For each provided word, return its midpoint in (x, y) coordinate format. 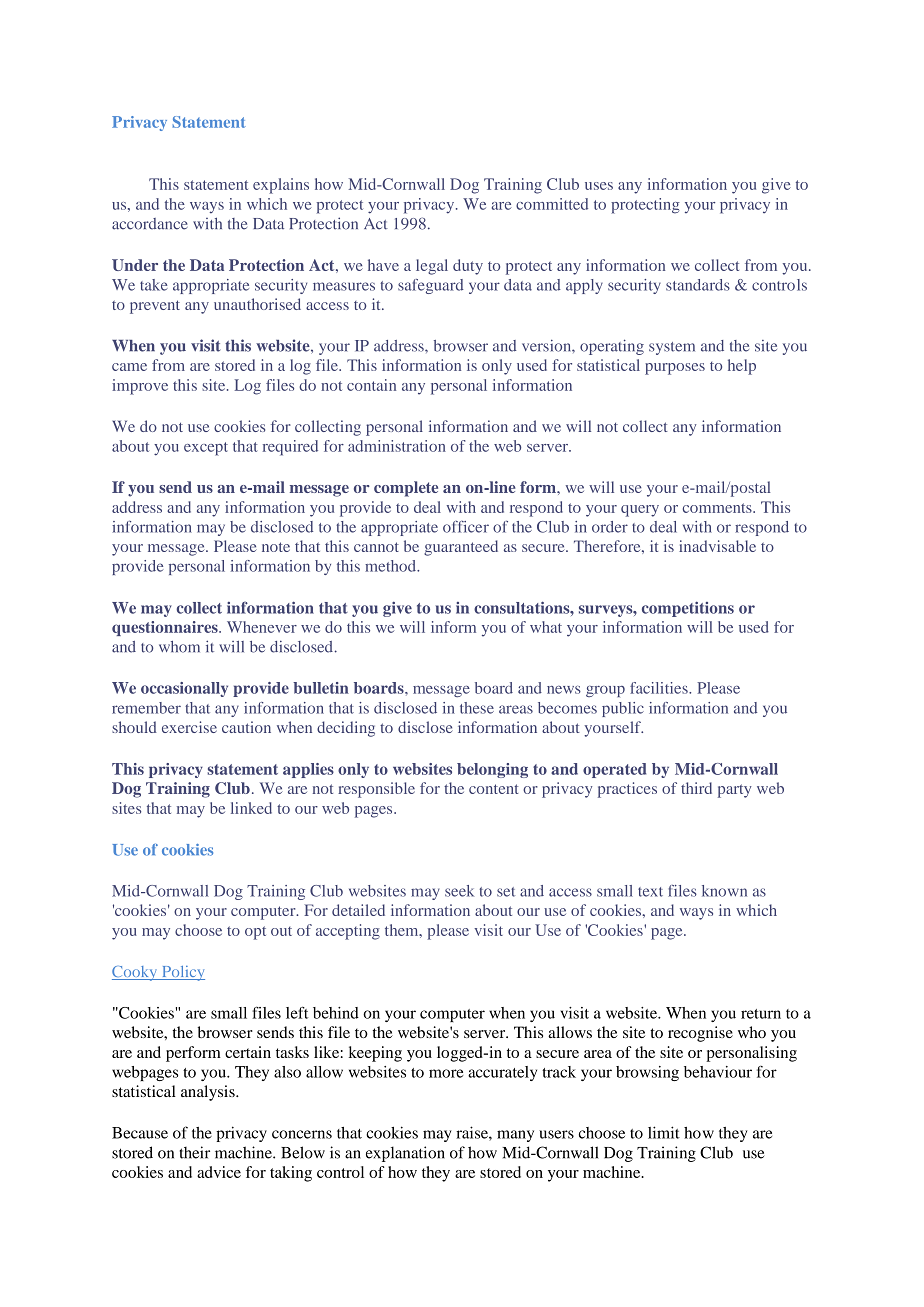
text (650, 892)
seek (459, 891)
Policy (182, 973)
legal (432, 267)
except (206, 449)
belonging (492, 770)
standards (698, 285)
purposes (675, 369)
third (696, 788)
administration (397, 446)
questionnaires (166, 628)
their (195, 1152)
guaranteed (461, 548)
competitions (688, 609)
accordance (150, 224)
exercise (189, 727)
